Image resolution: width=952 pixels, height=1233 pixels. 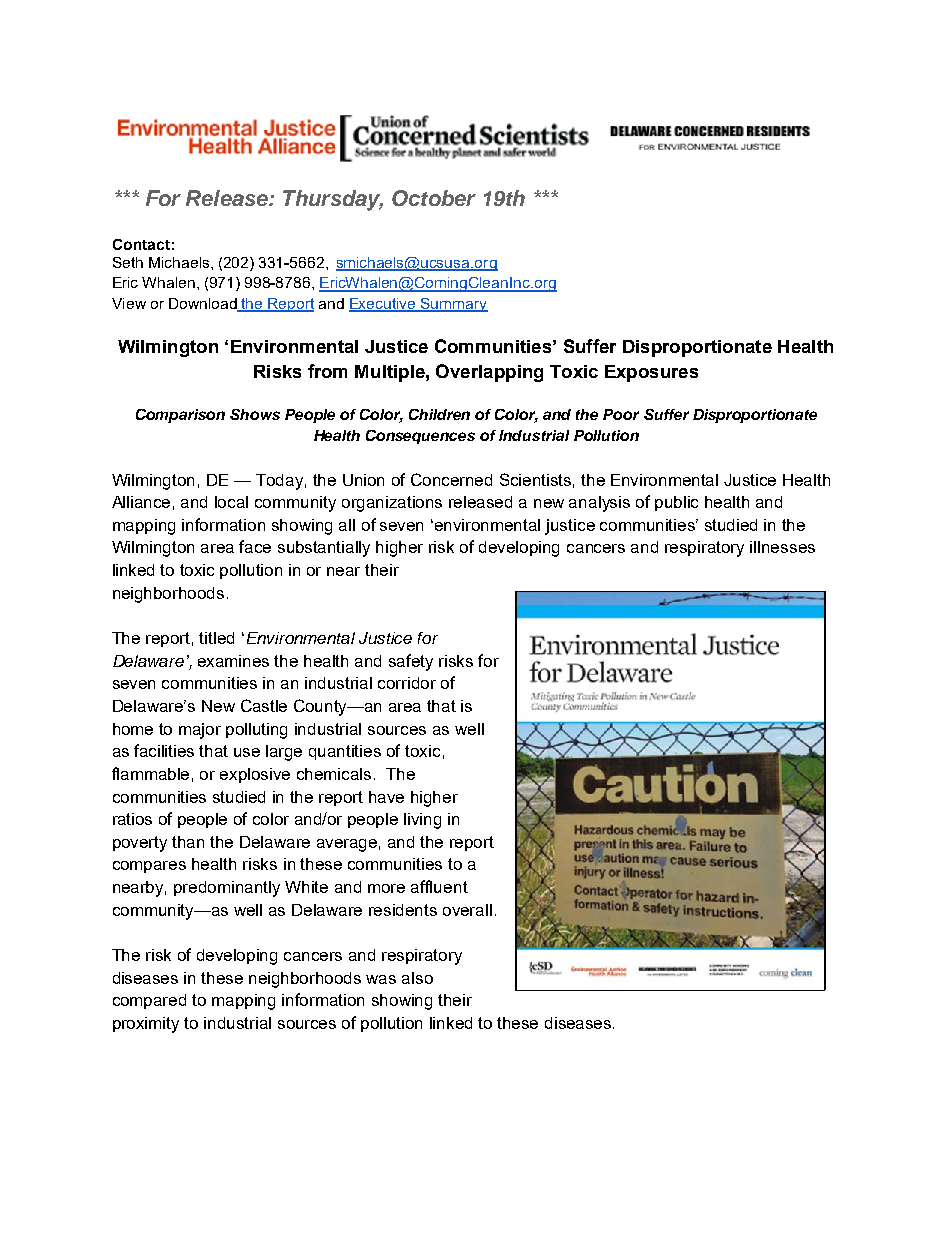 I want to click on Exposures, so click(x=651, y=373).
